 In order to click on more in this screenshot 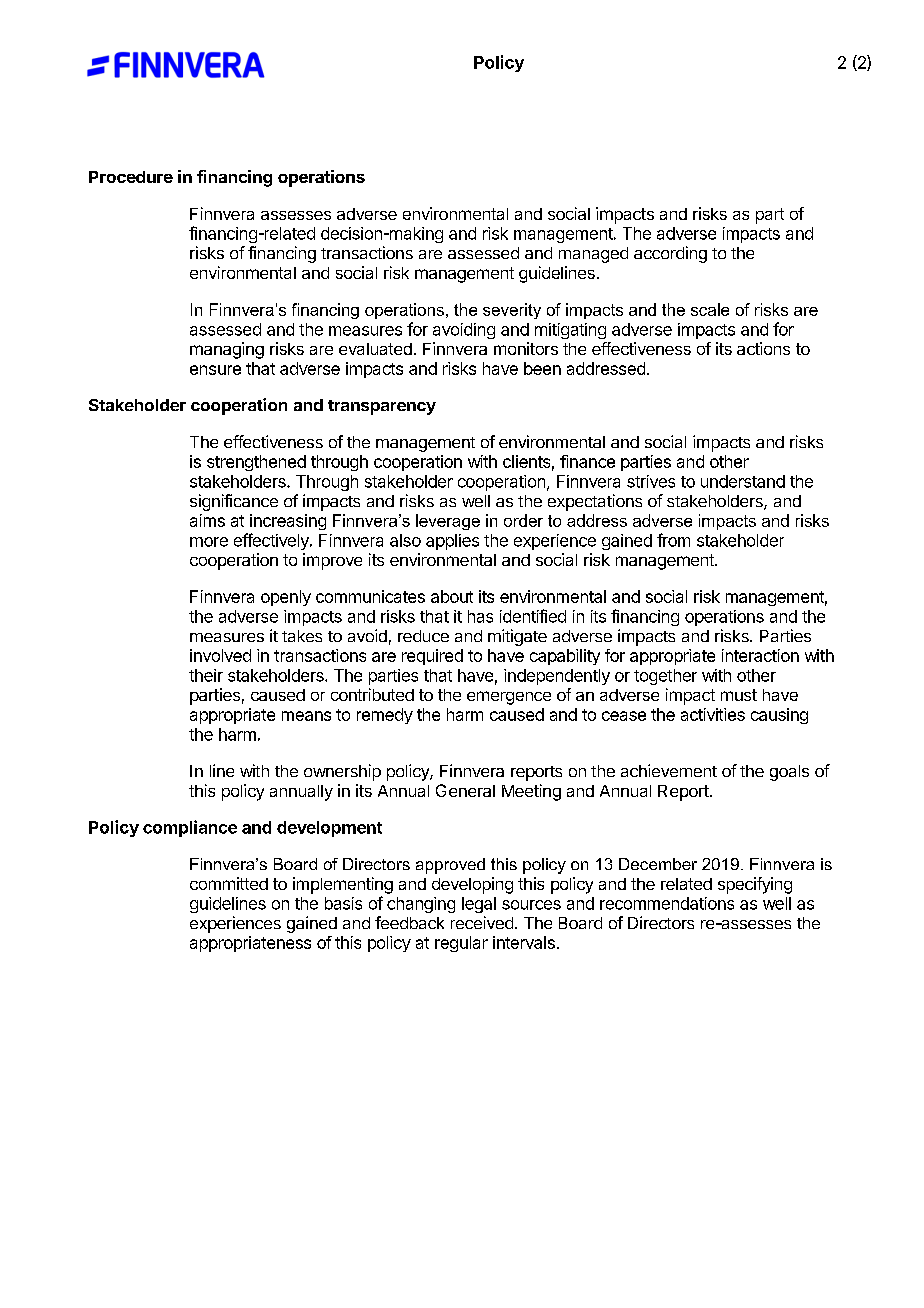, I will do `click(209, 542)`.
